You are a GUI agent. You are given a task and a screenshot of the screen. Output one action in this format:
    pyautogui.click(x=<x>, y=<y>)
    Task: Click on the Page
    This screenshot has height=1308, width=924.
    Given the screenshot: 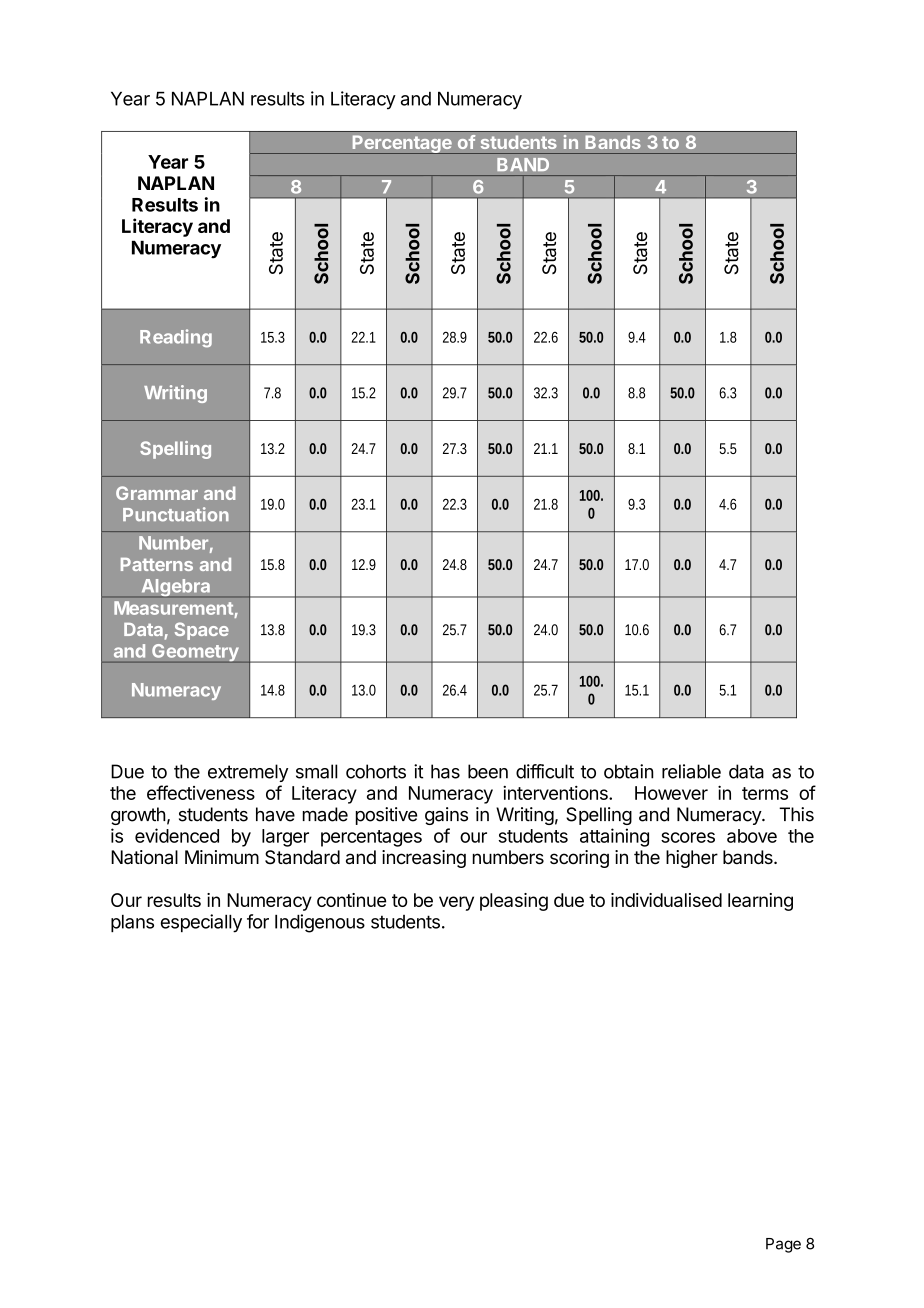 What is the action you would take?
    pyautogui.click(x=783, y=1245)
